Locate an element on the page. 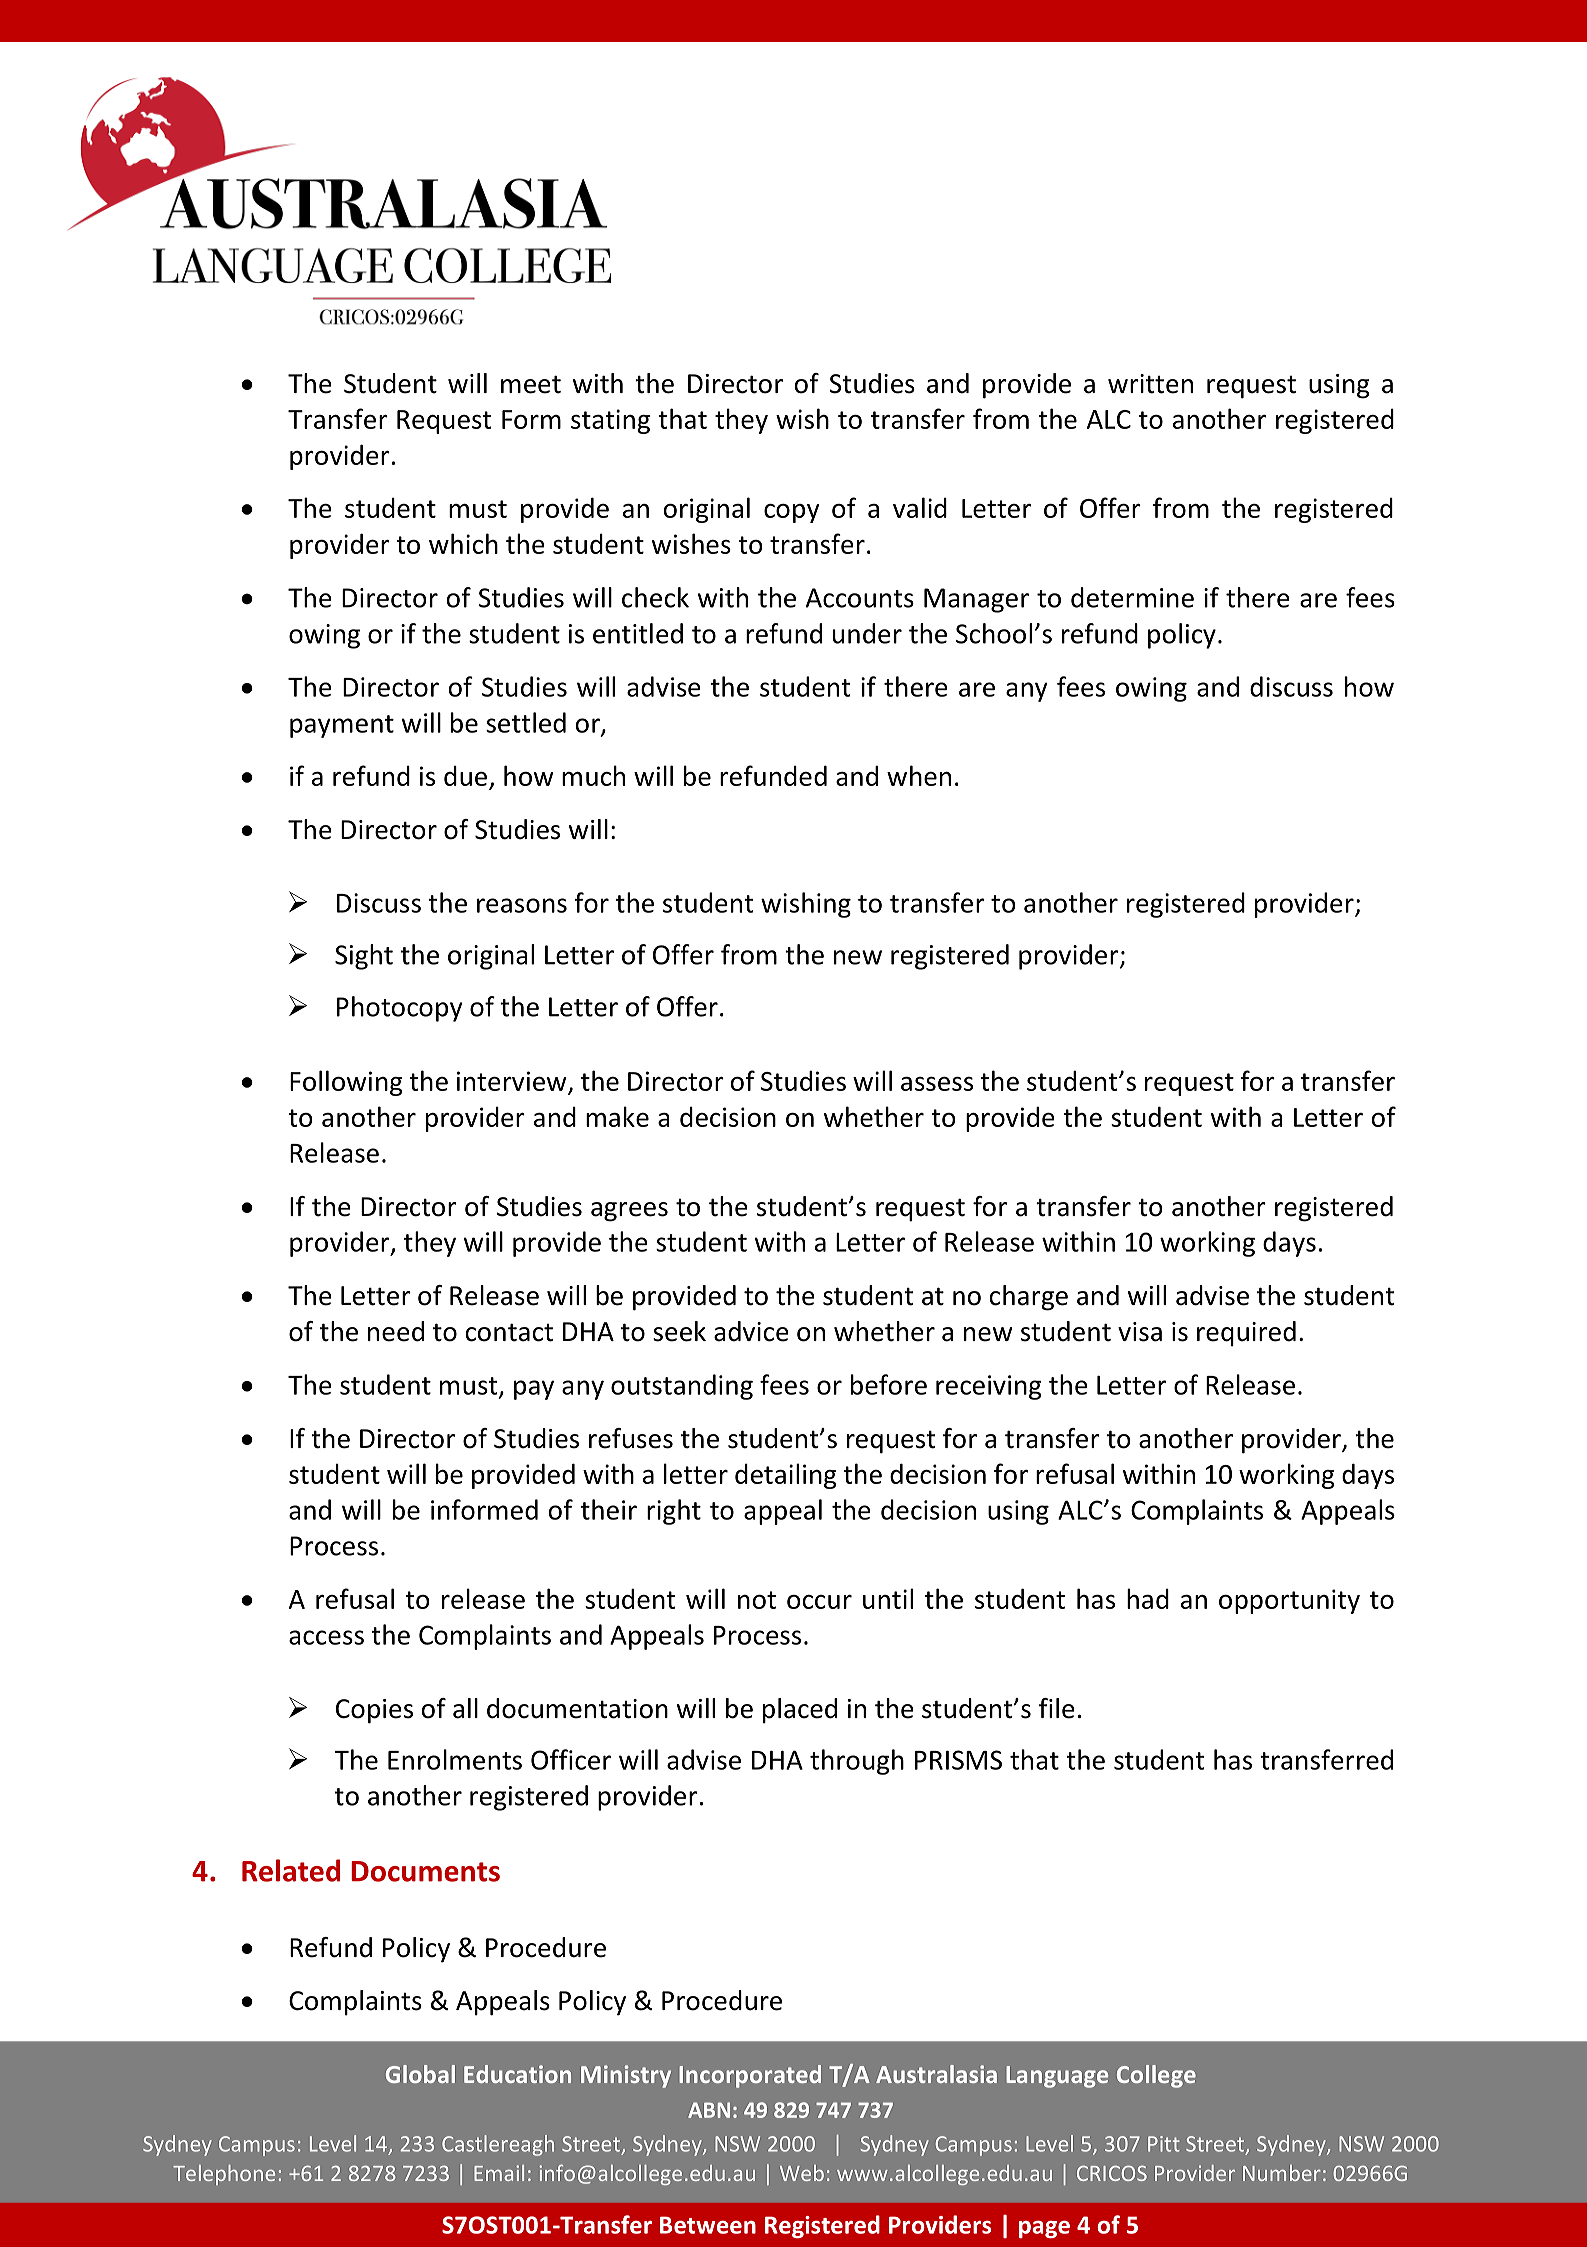 This page has width=1587, height=2247. access is located at coordinates (326, 1637).
